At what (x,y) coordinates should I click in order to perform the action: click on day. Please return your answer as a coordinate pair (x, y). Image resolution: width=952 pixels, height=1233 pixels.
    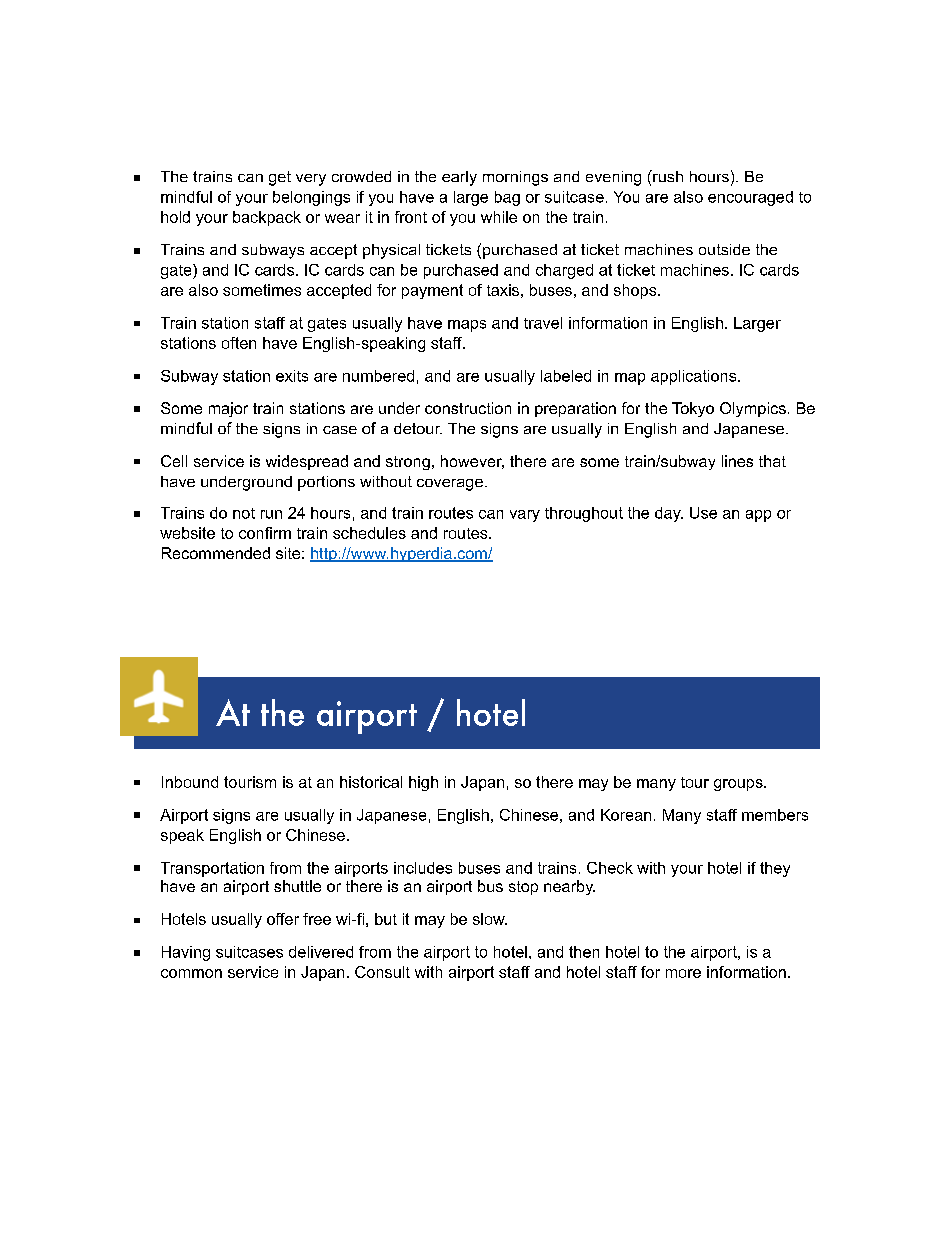
    Looking at the image, I should click on (669, 514).
